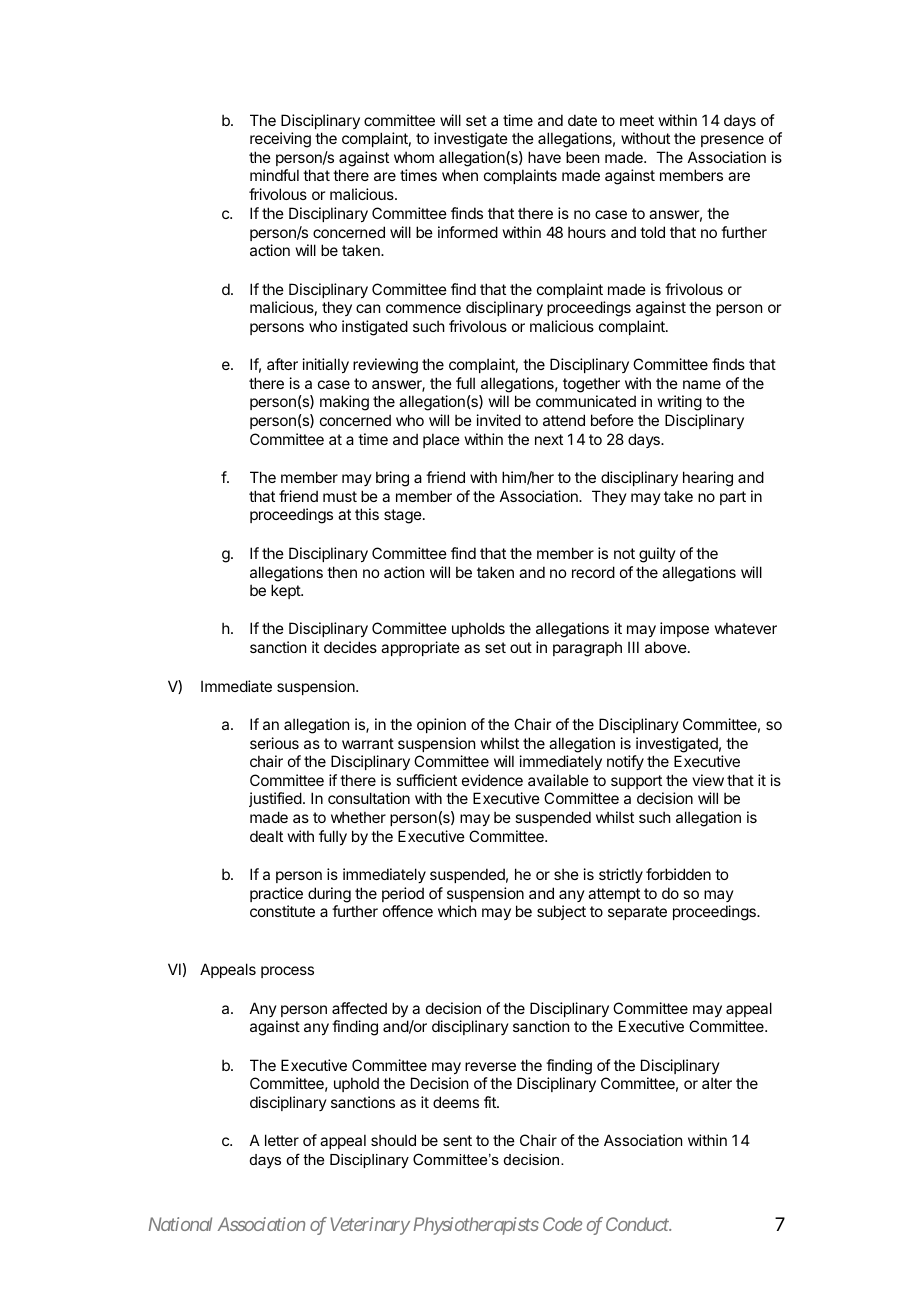  I want to click on meet, so click(637, 120).
